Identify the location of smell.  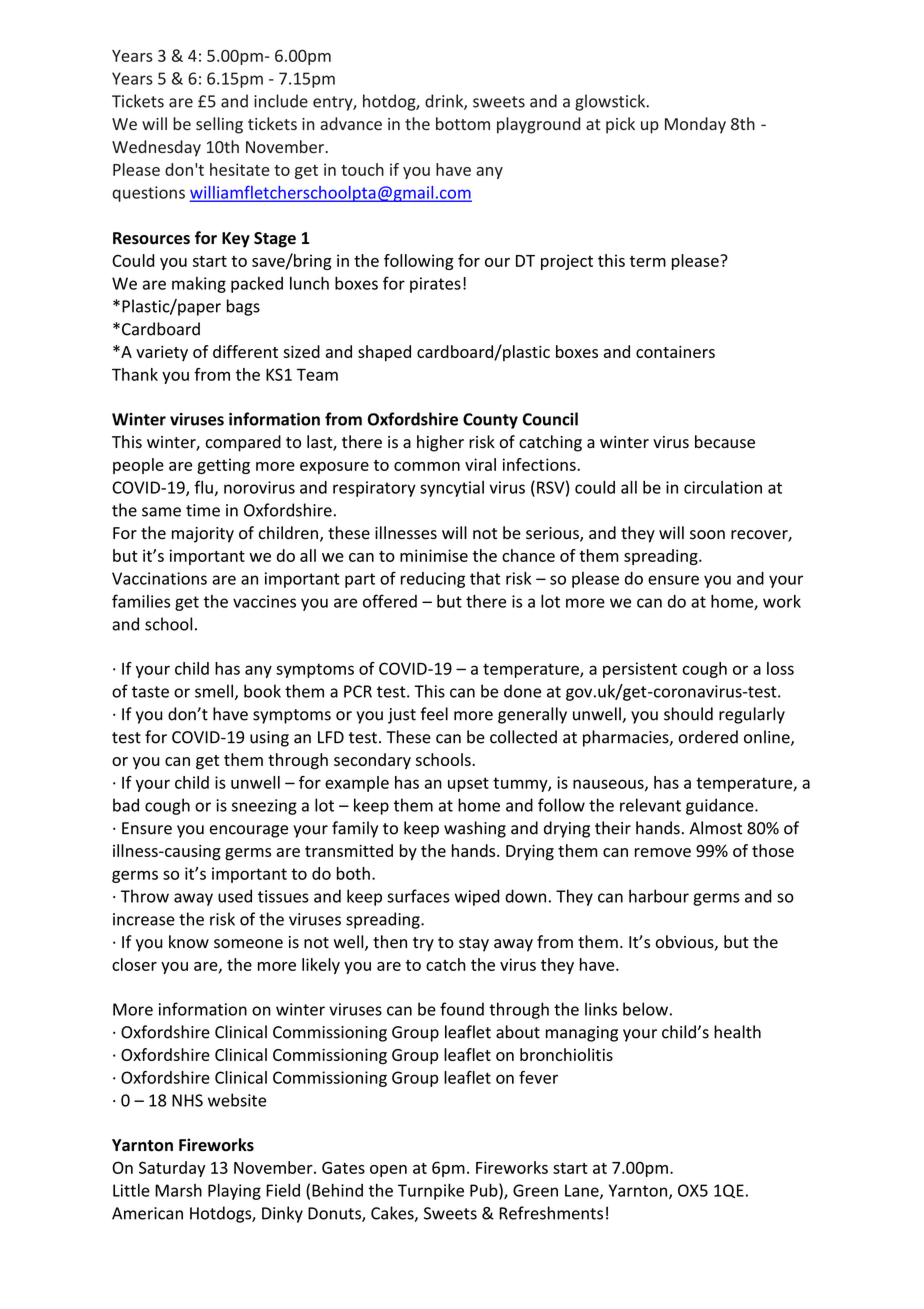
(214, 691).
